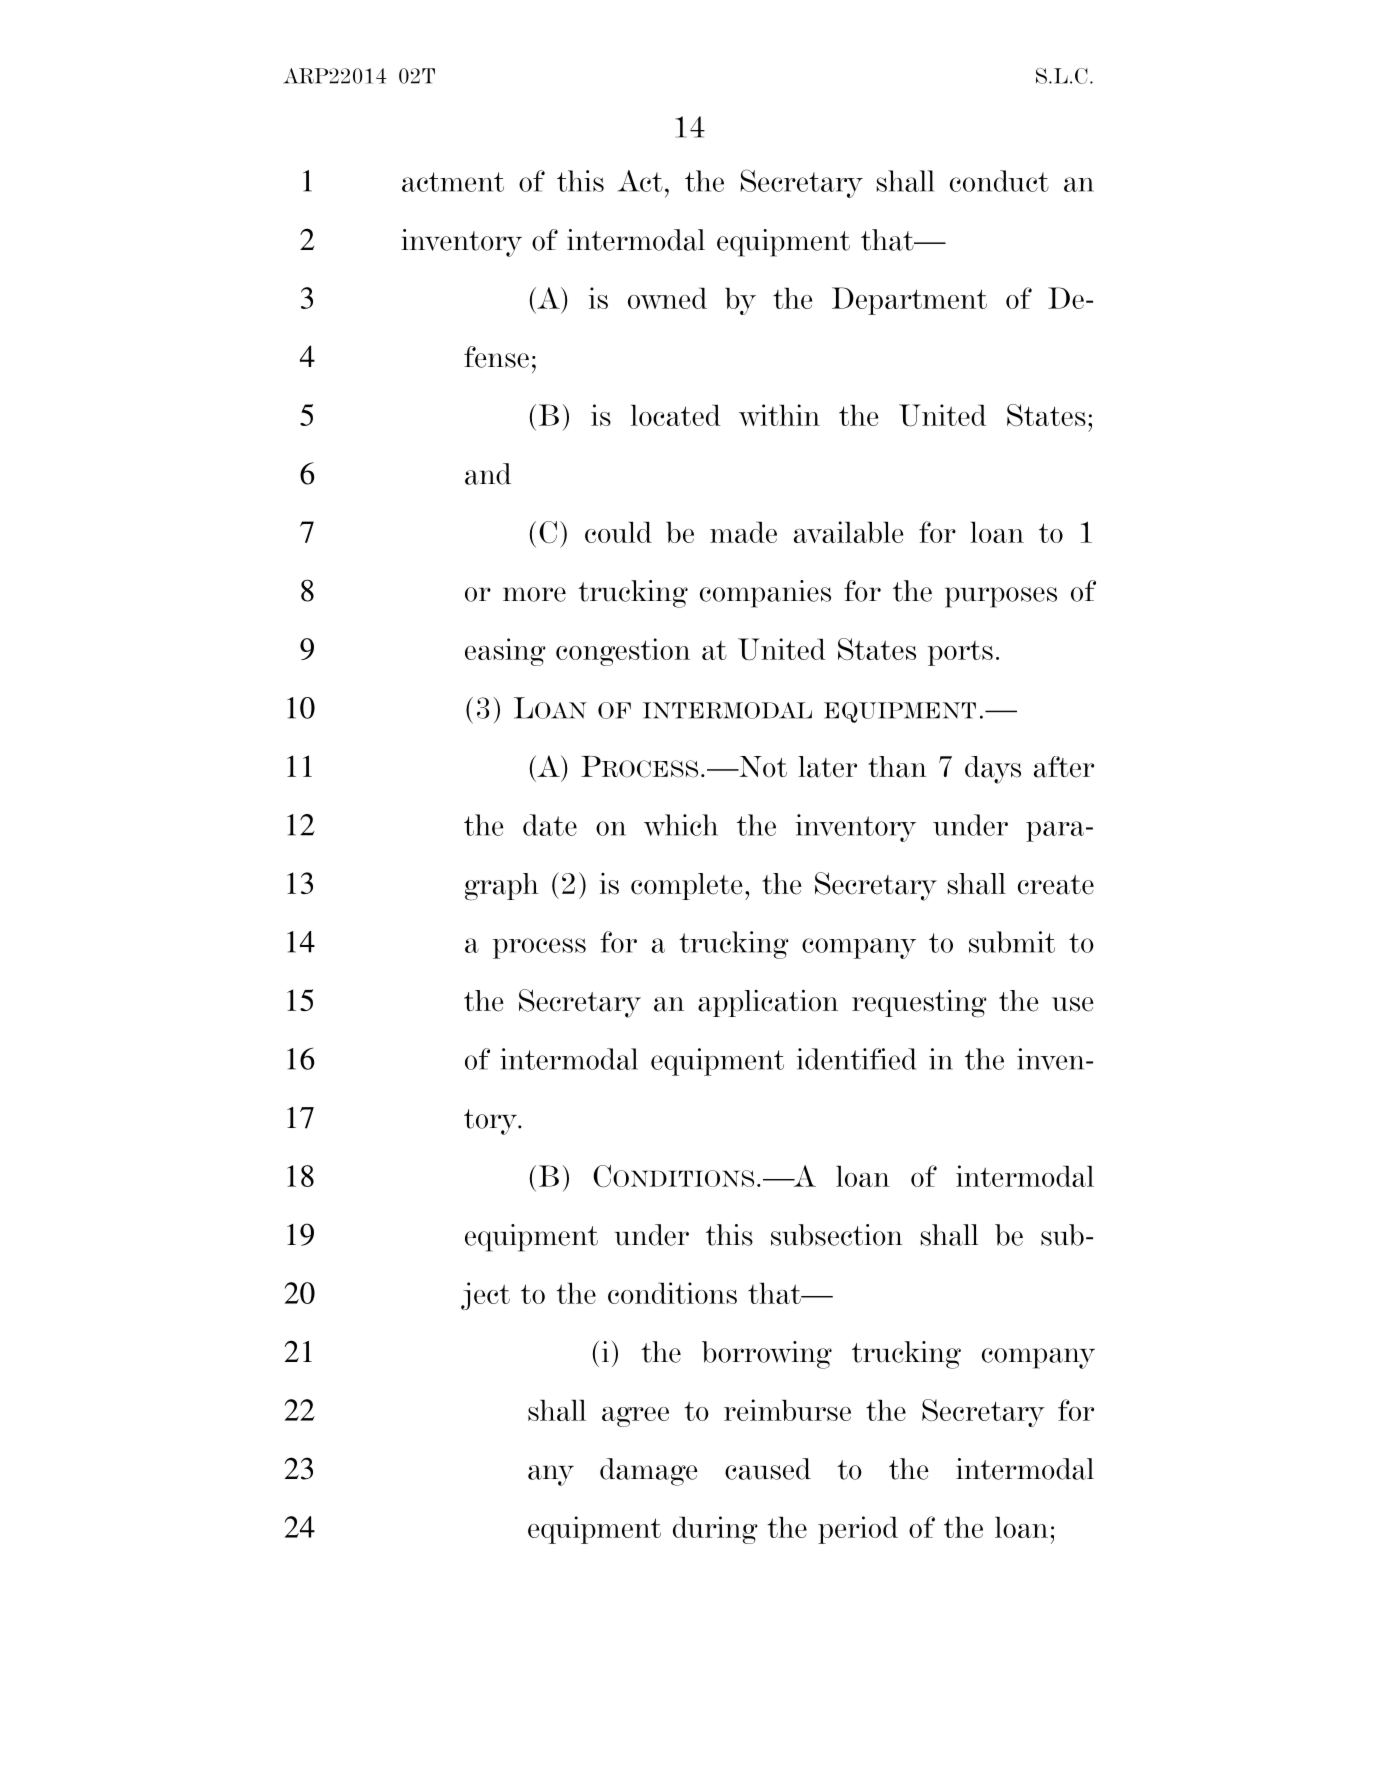 This screenshot has width=1378, height=1783. Describe the element at coordinates (687, 886) in the screenshot. I see `complete` at that location.
